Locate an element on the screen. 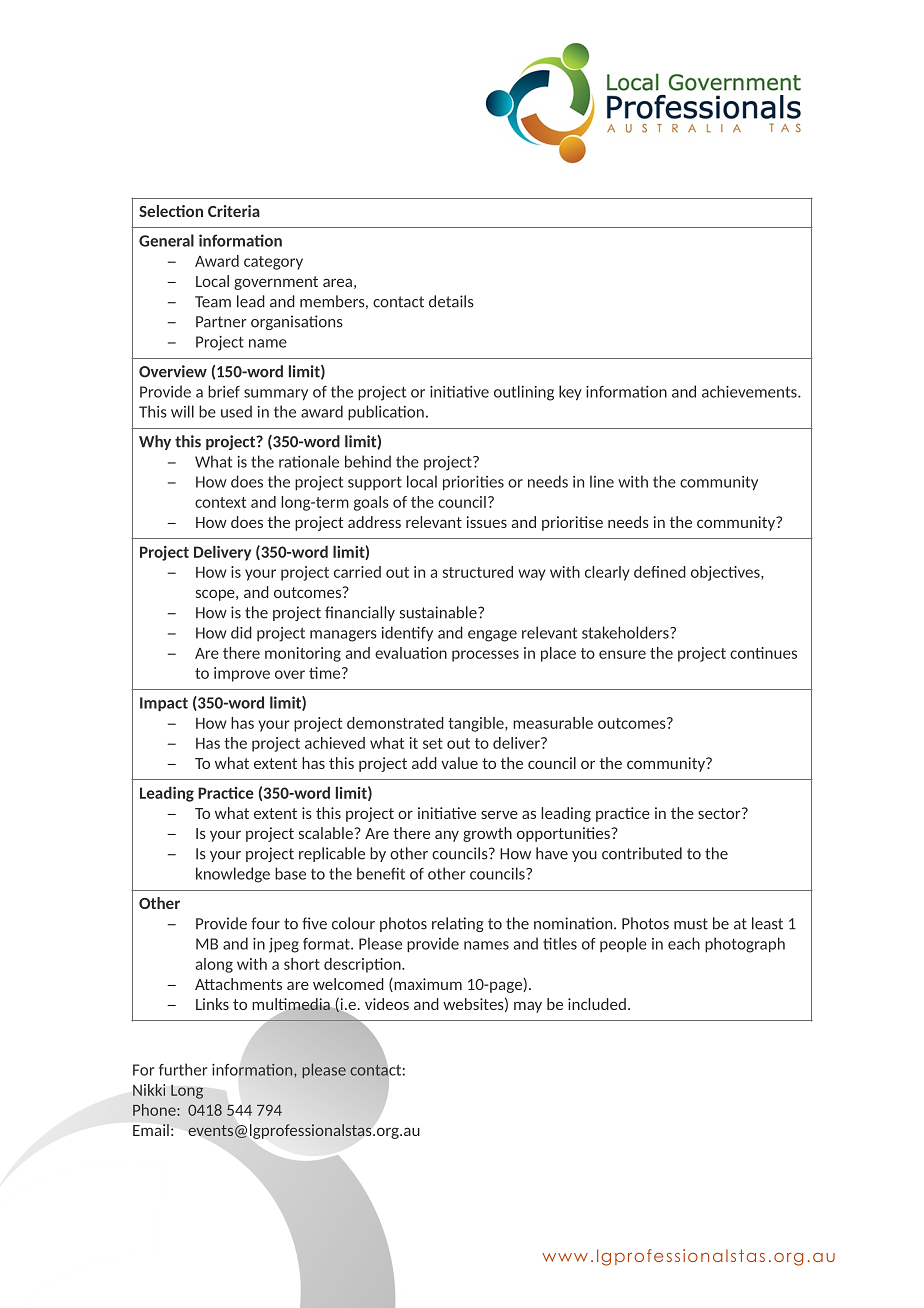 The width and height of the screenshot is (924, 1308). ensure is located at coordinates (622, 654).
